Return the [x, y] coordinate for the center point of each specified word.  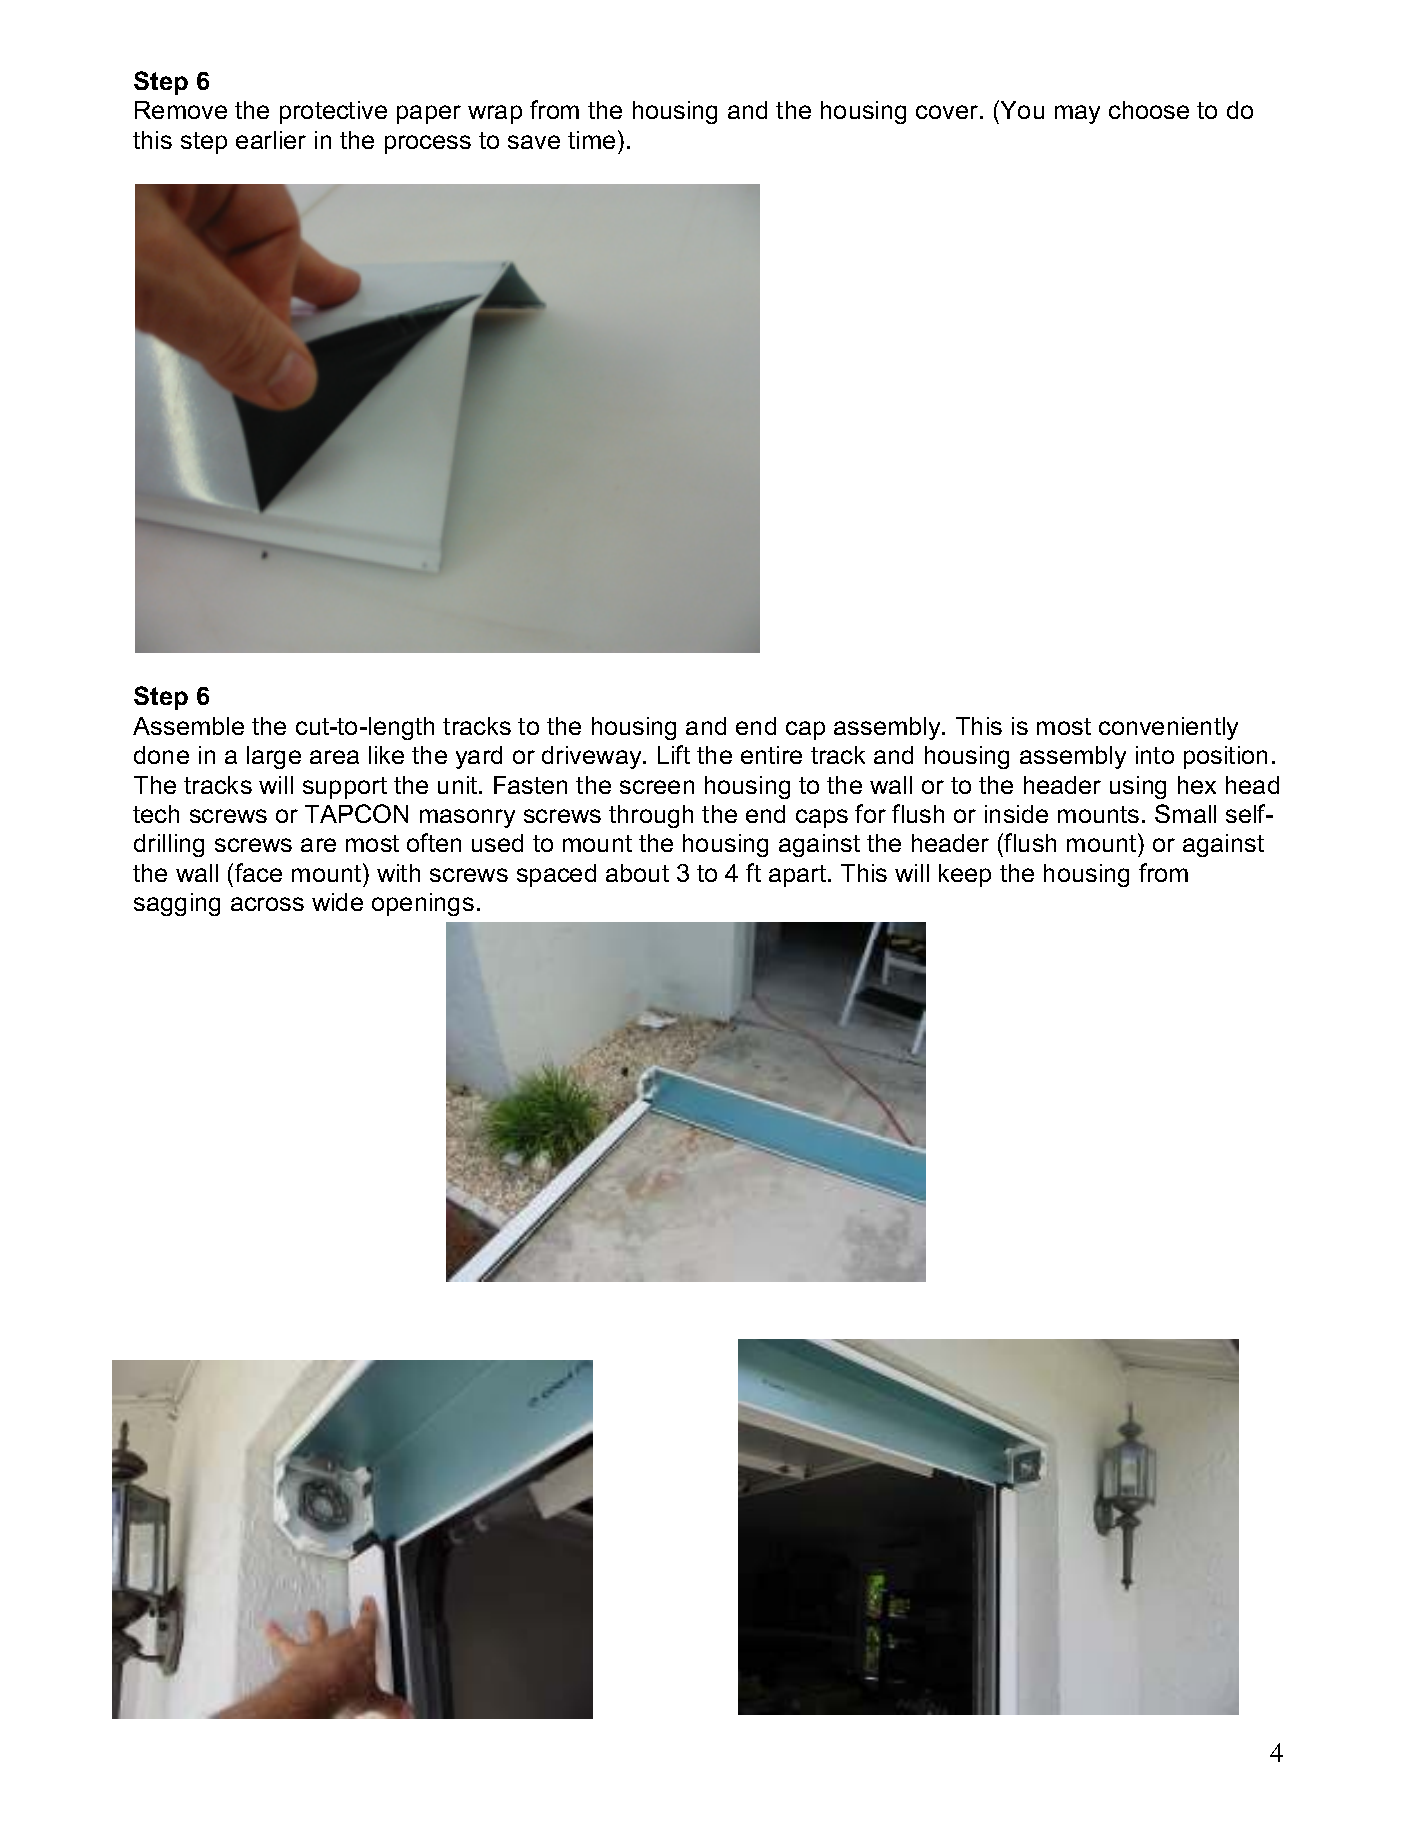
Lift [674, 754]
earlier [271, 140]
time [591, 140]
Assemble [188, 726]
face [258, 872]
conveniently [1168, 728]
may [1077, 114]
